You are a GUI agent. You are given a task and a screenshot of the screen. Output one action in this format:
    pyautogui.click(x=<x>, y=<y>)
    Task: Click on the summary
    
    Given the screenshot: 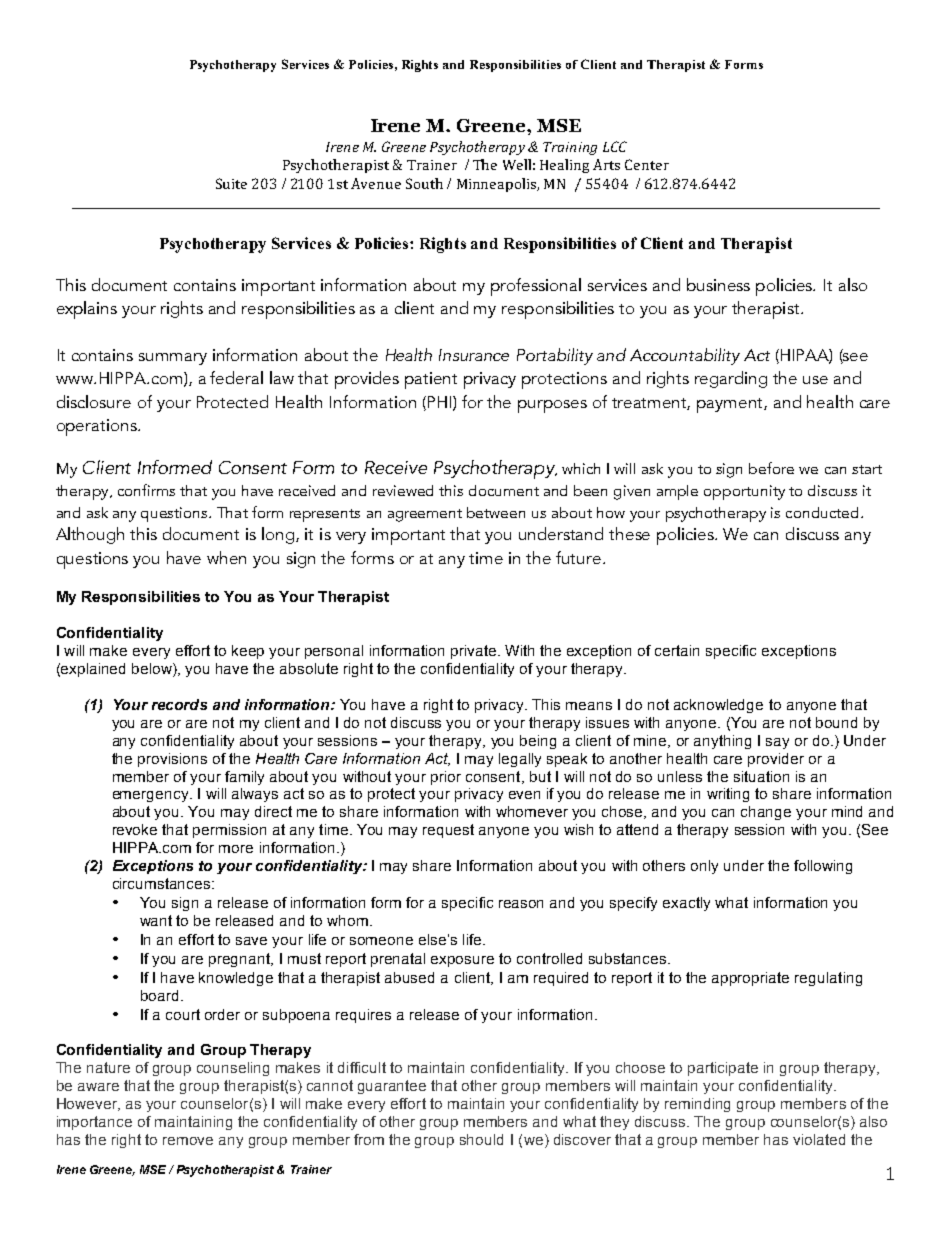 What is the action you would take?
    pyautogui.click(x=173, y=359)
